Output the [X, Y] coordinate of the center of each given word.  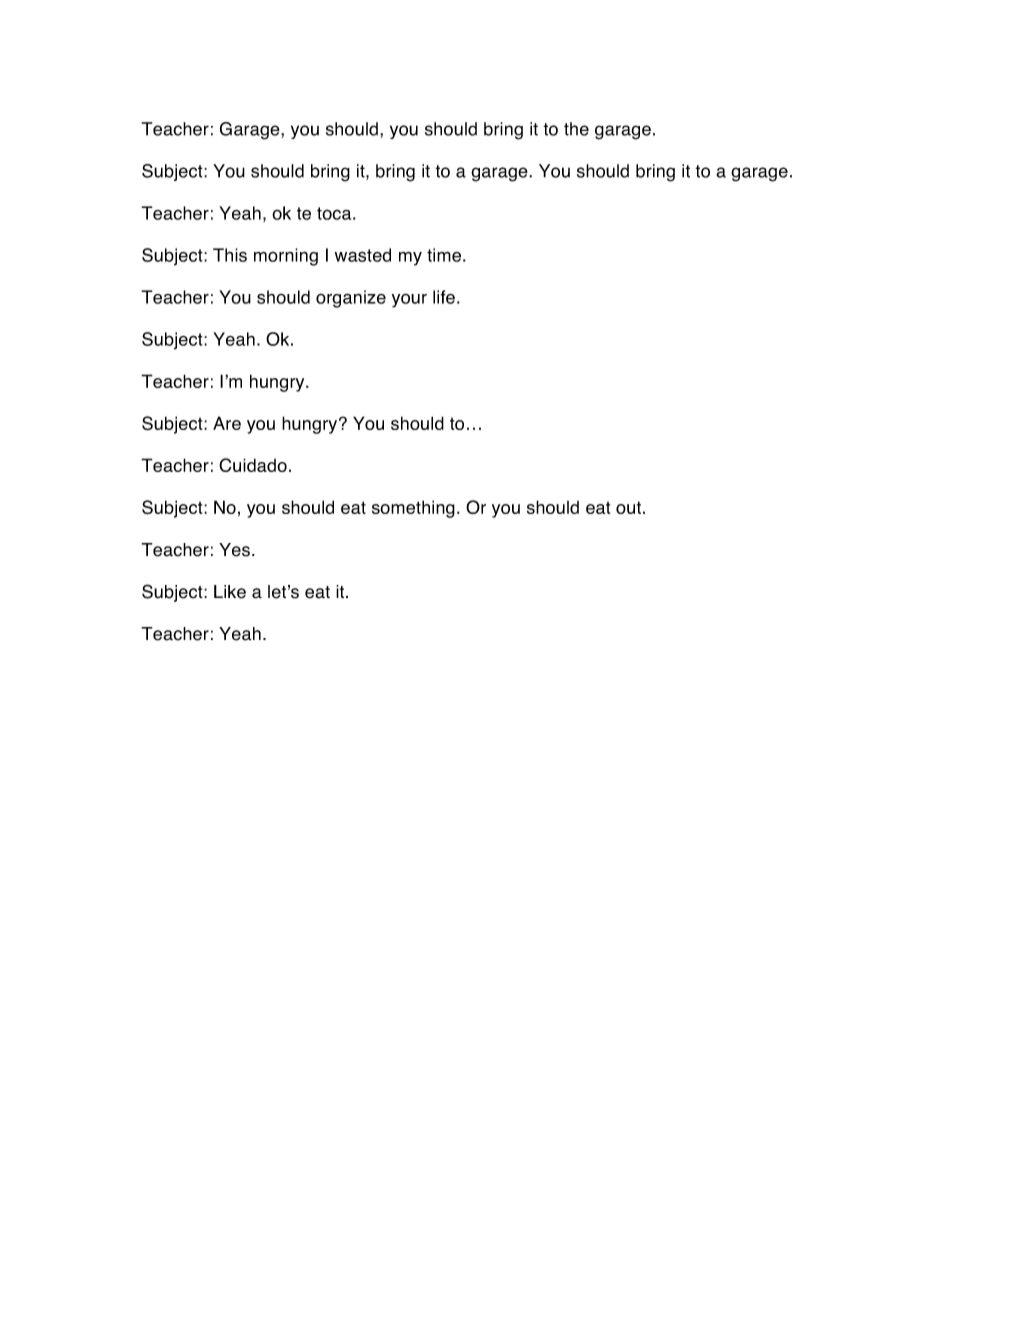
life [444, 297]
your [409, 300]
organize [351, 299]
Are [227, 423]
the [576, 129]
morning [286, 257]
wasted [363, 255]
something [413, 509]
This [230, 255]
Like [230, 592]
